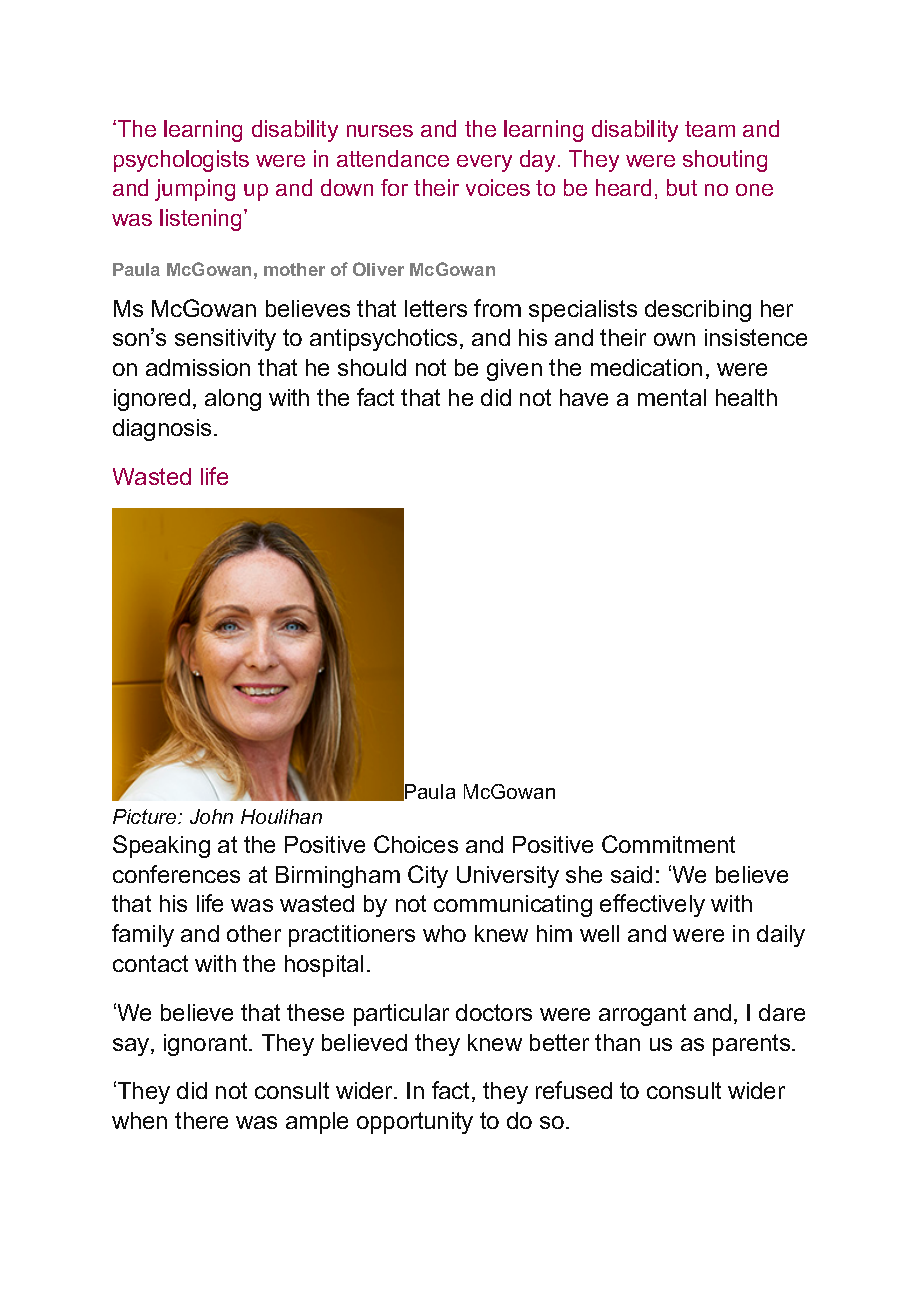  What do you see at coordinates (415, 1123) in the image?
I see `opportunity` at bounding box center [415, 1123].
